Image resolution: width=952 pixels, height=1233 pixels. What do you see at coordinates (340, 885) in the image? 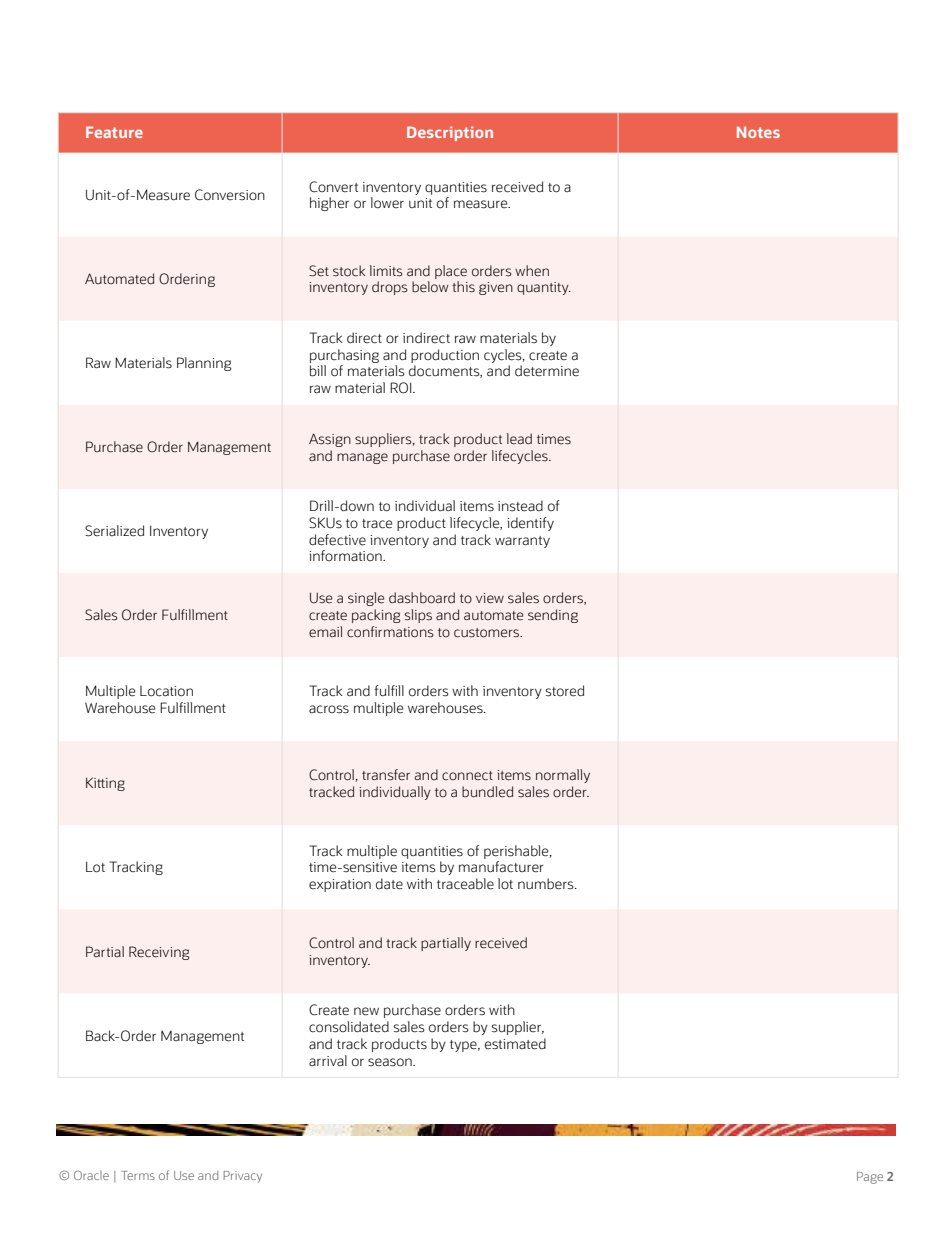
I see `expiration` at bounding box center [340, 885].
